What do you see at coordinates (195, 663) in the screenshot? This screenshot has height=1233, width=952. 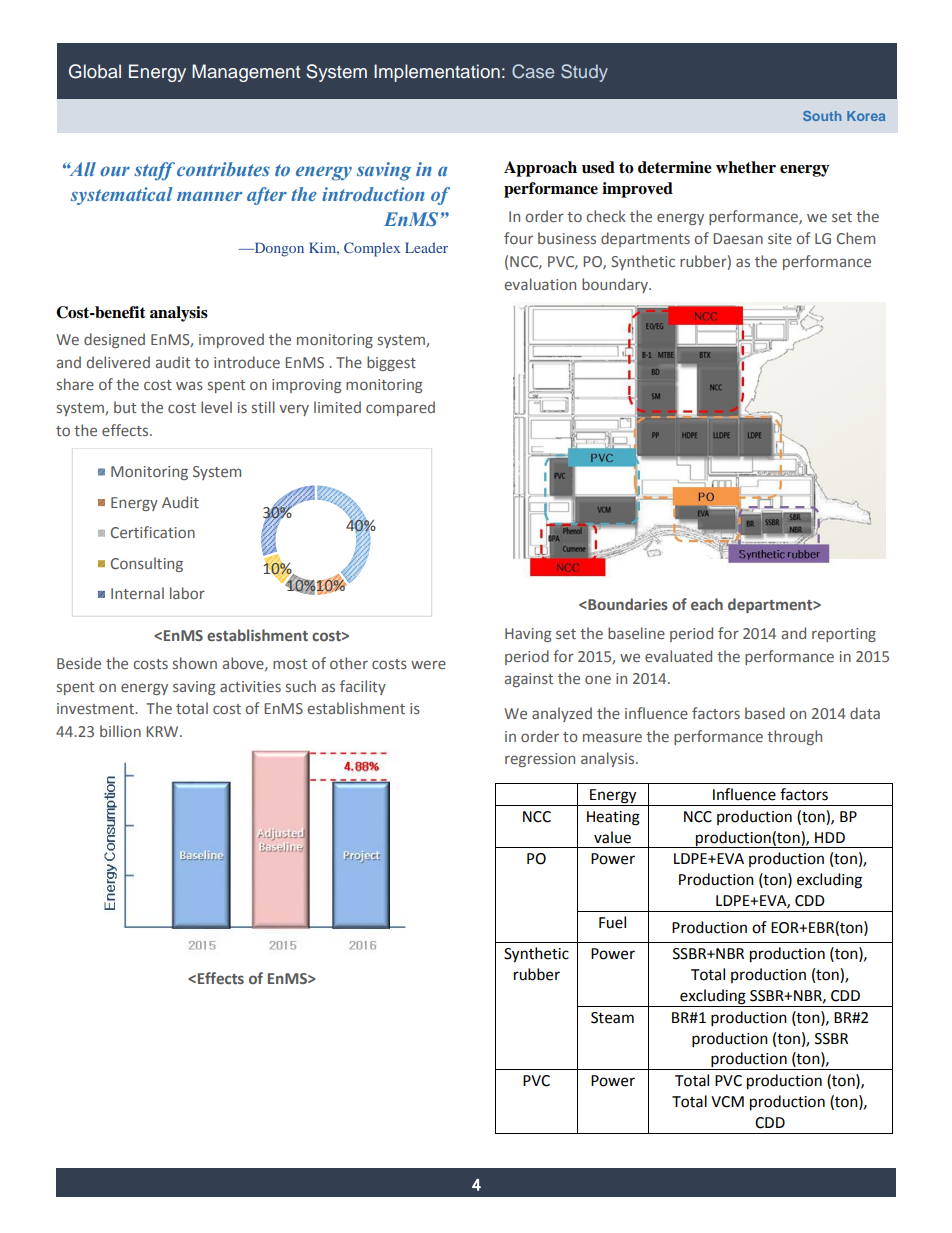 I see `shown` at bounding box center [195, 663].
